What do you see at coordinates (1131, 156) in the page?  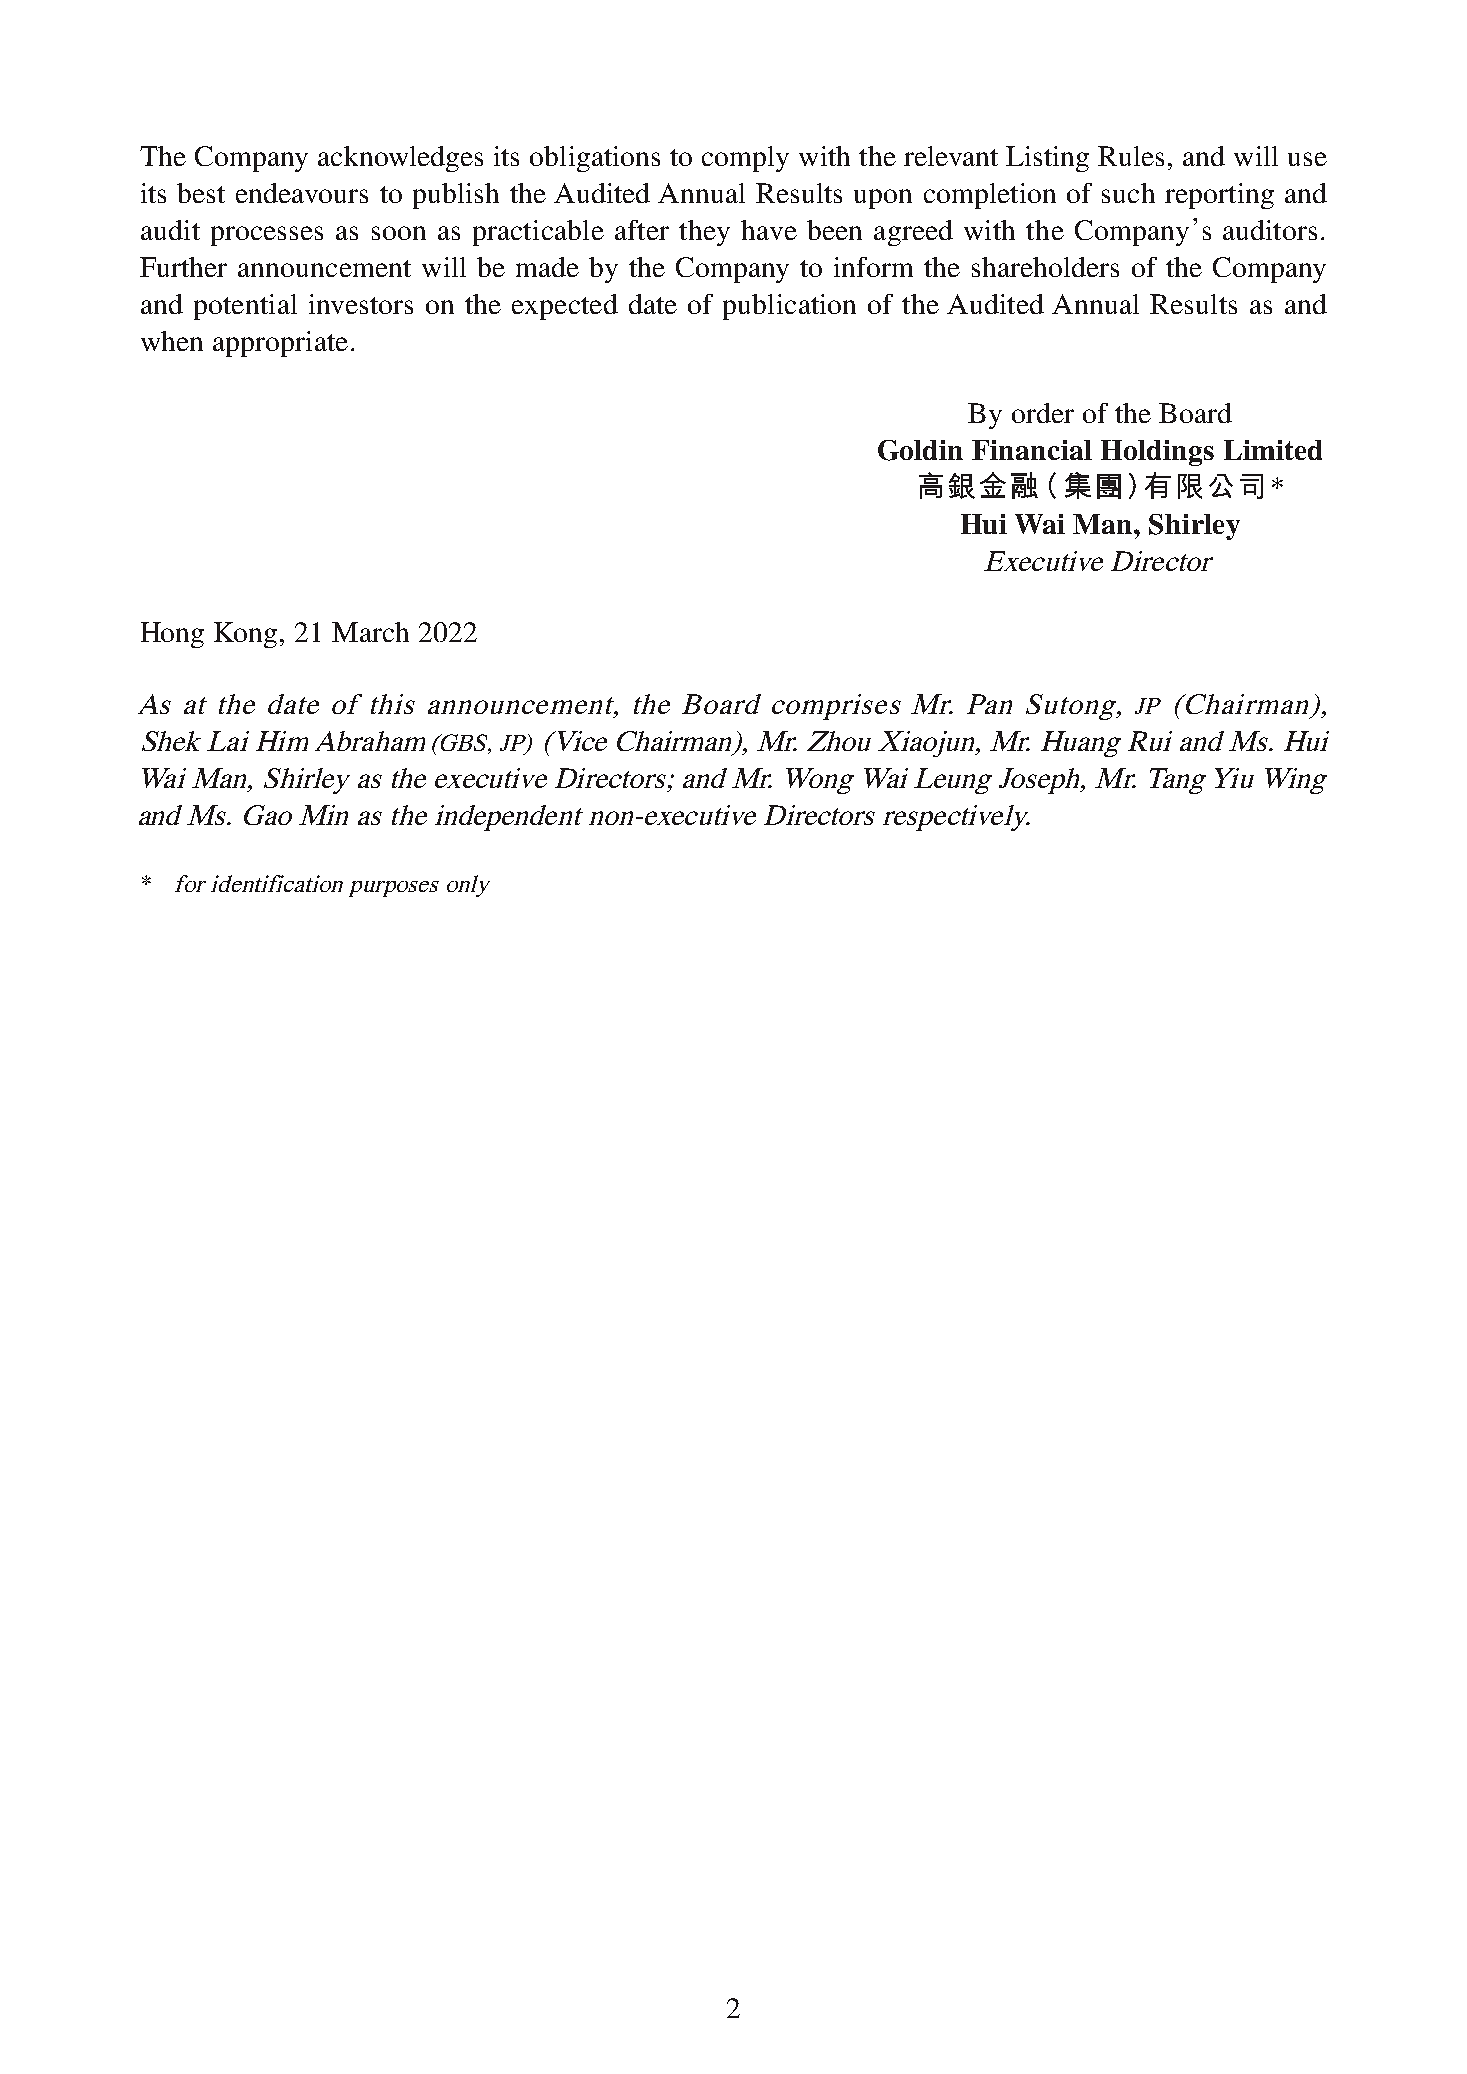 I see `Rules` at bounding box center [1131, 156].
